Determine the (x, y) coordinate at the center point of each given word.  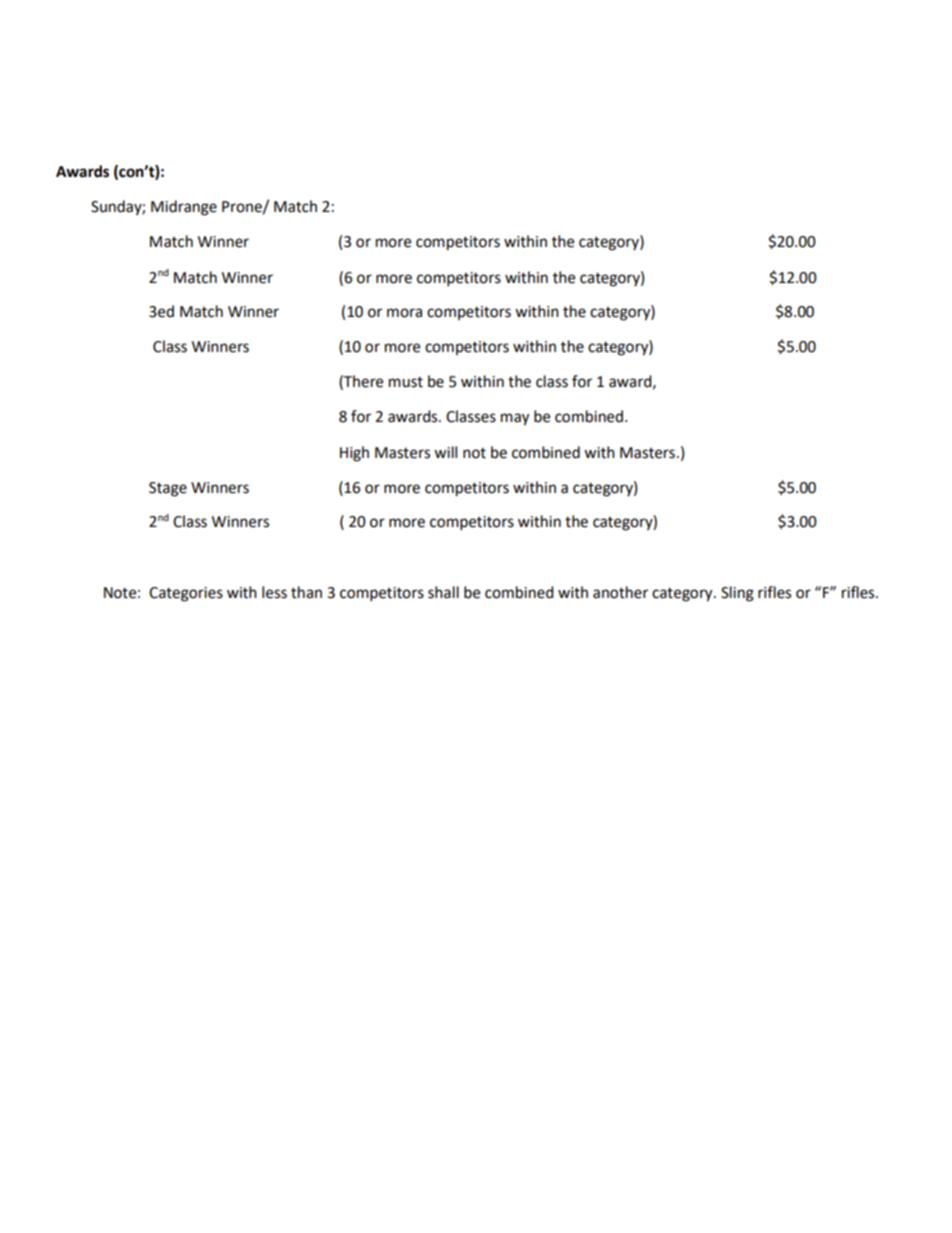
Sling (737, 594)
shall (443, 592)
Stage (168, 489)
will (445, 452)
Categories (186, 594)
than (306, 592)
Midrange (184, 208)
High (354, 454)
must (406, 382)
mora (404, 313)
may (515, 419)
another (620, 592)
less (274, 592)
